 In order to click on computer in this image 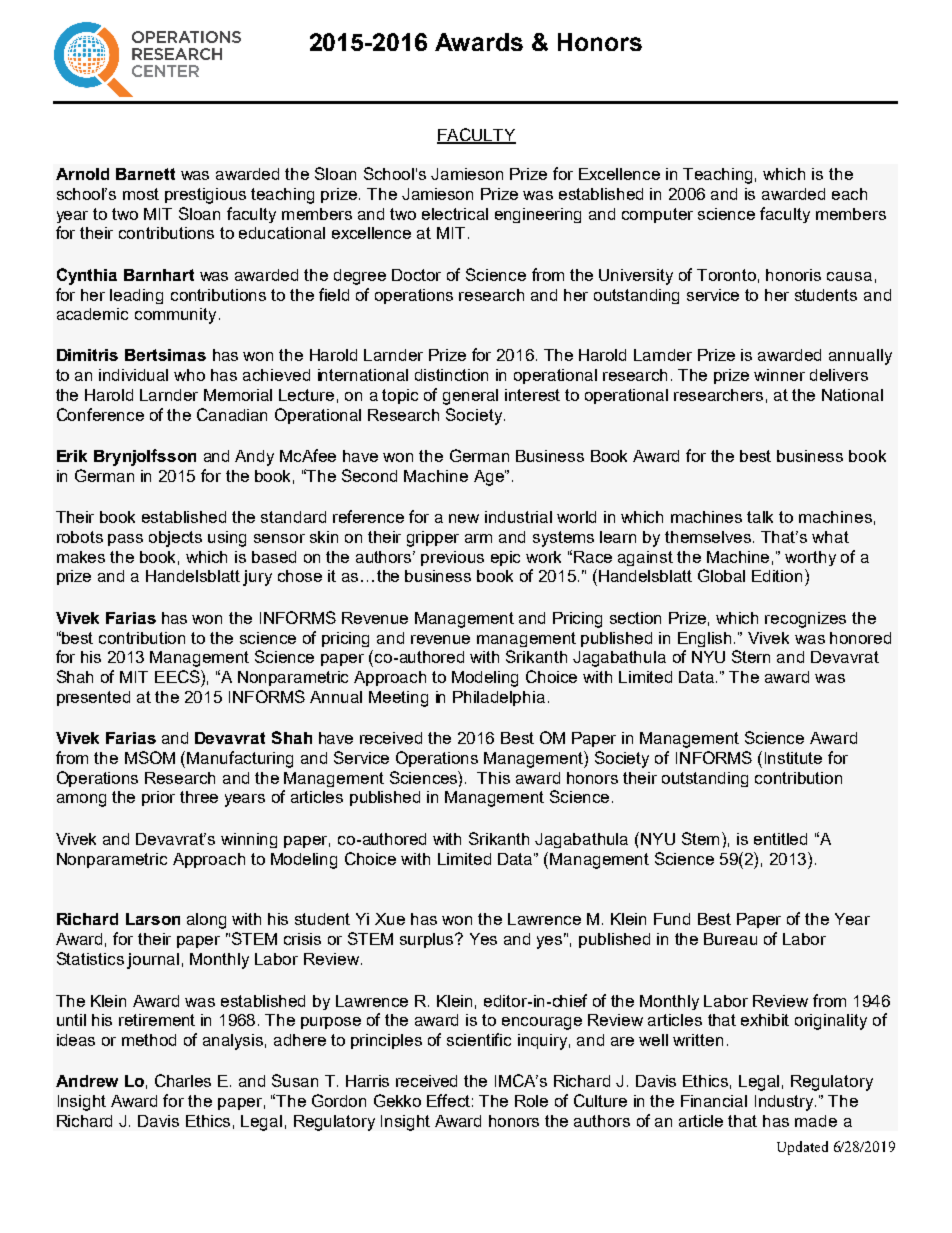, I will do `click(657, 215)`.
